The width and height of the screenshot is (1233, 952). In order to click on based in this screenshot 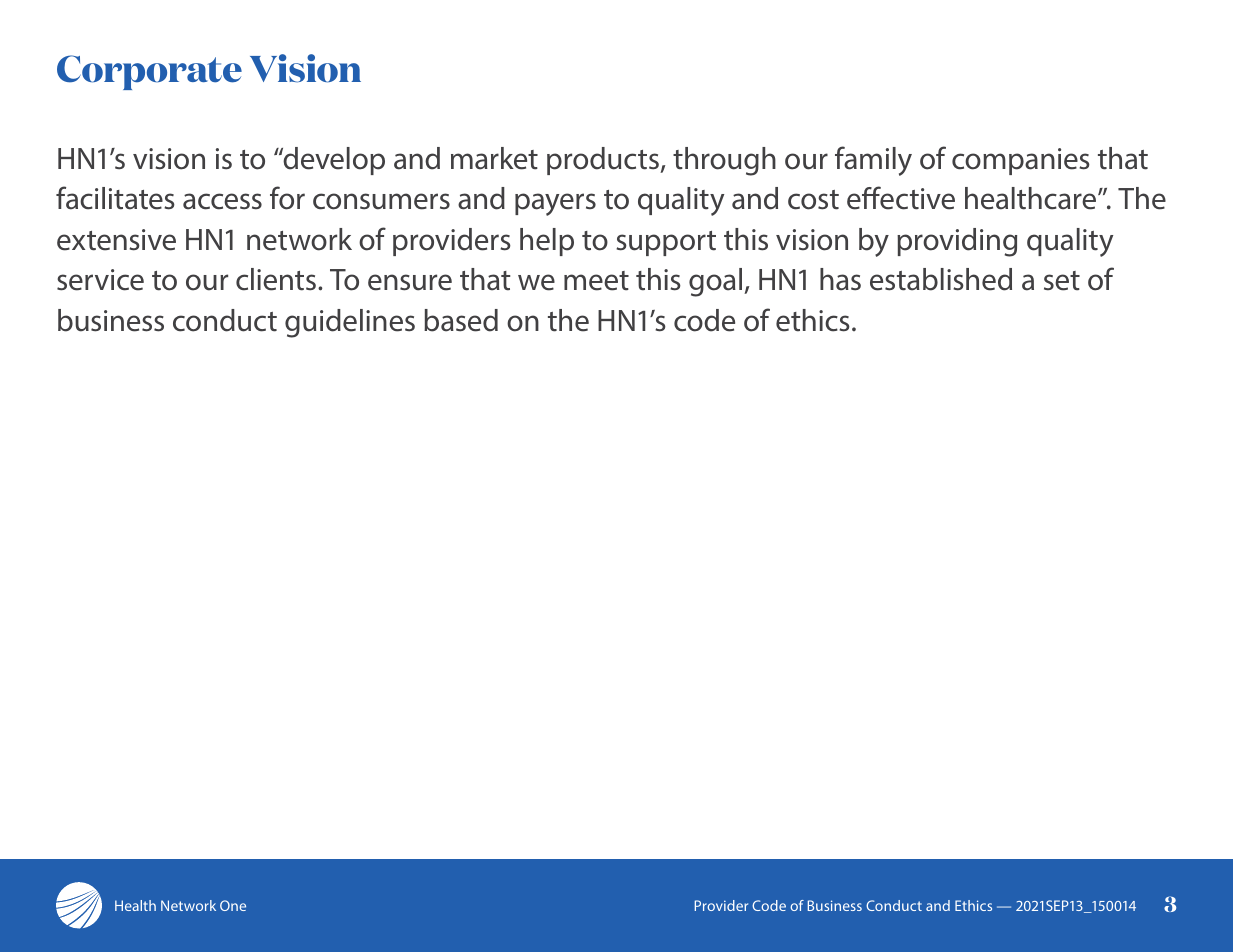, I will do `click(461, 320)`.
